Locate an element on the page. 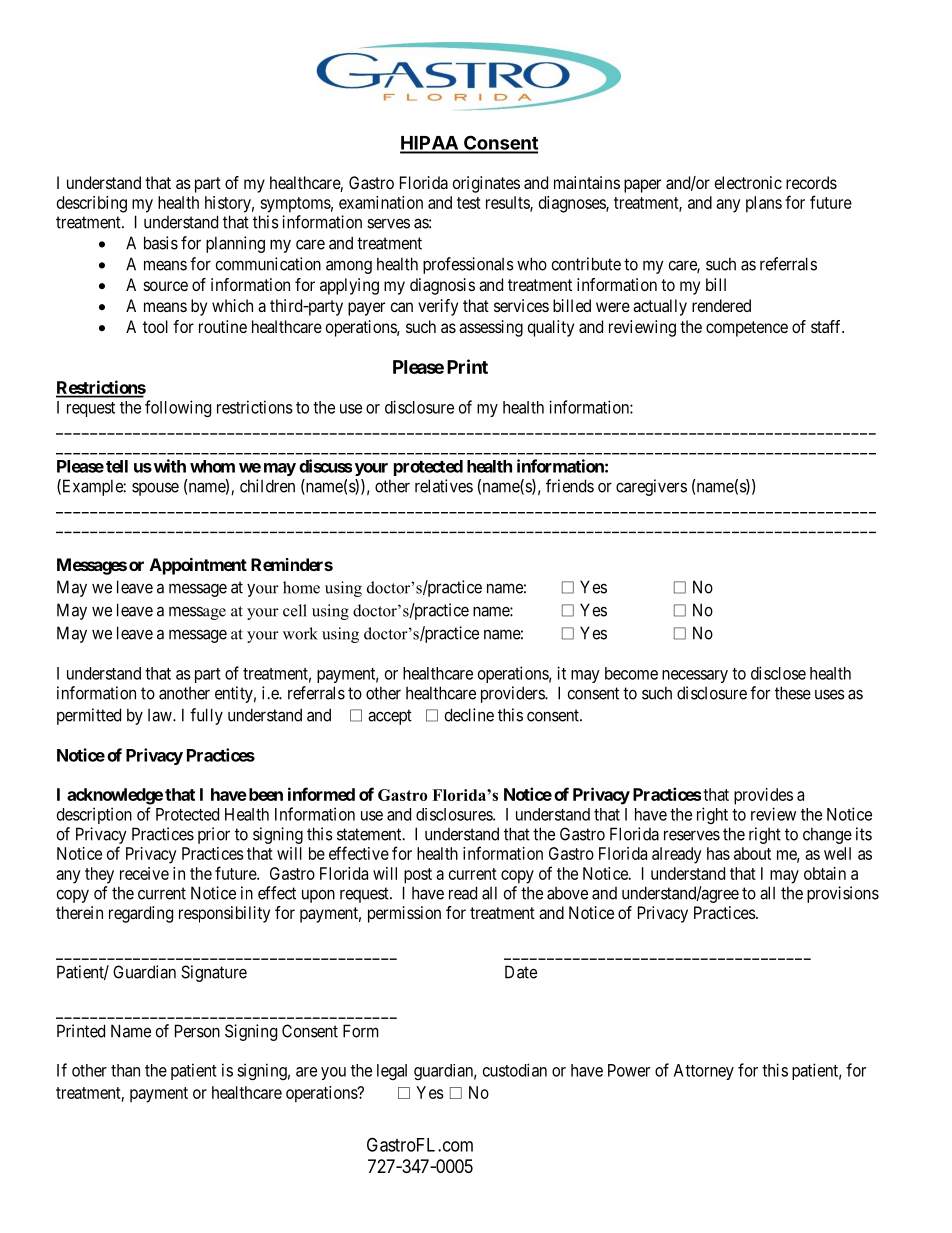 This document has width=952, height=1233. friends is located at coordinates (570, 486).
